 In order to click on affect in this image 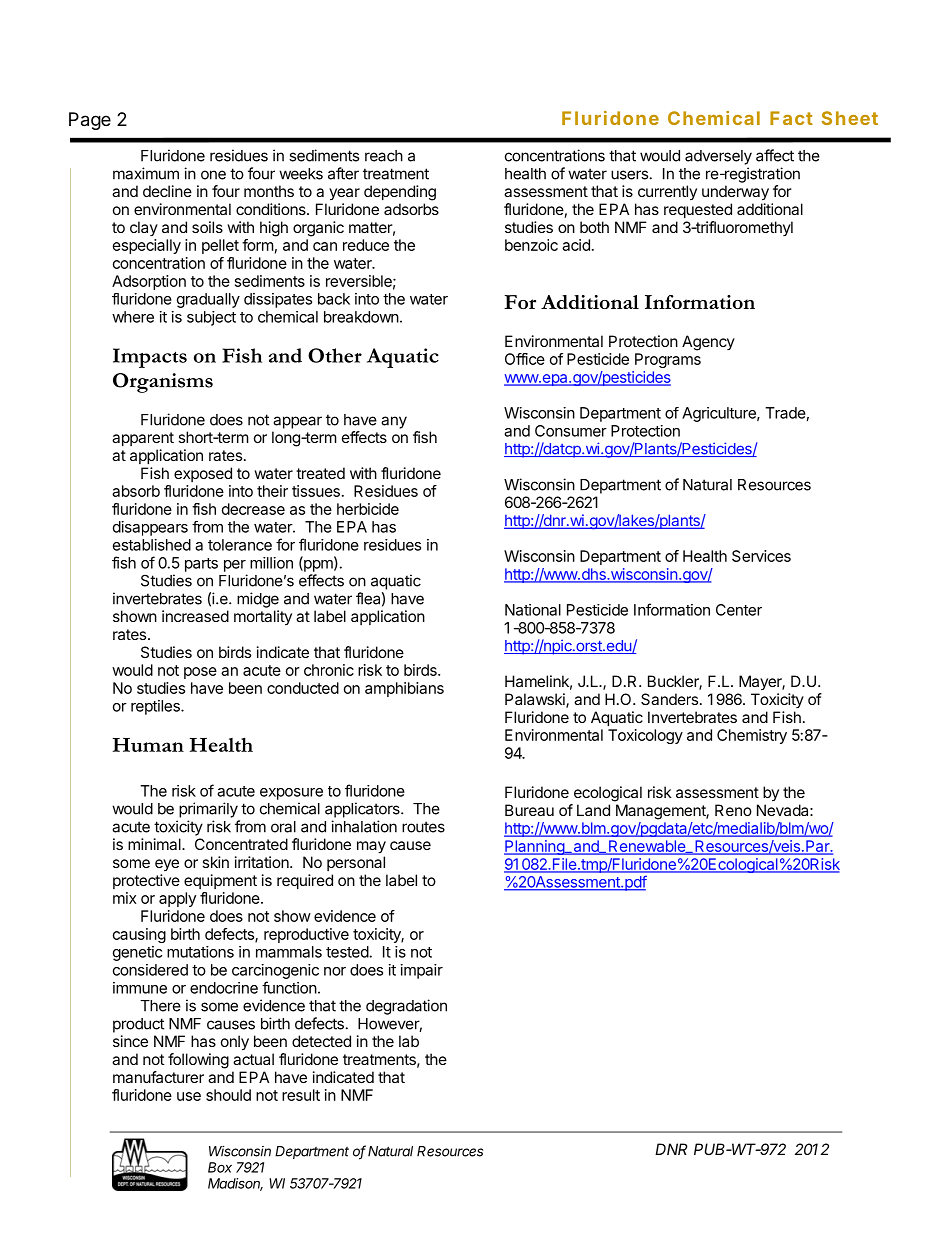, I will do `click(775, 155)`.
